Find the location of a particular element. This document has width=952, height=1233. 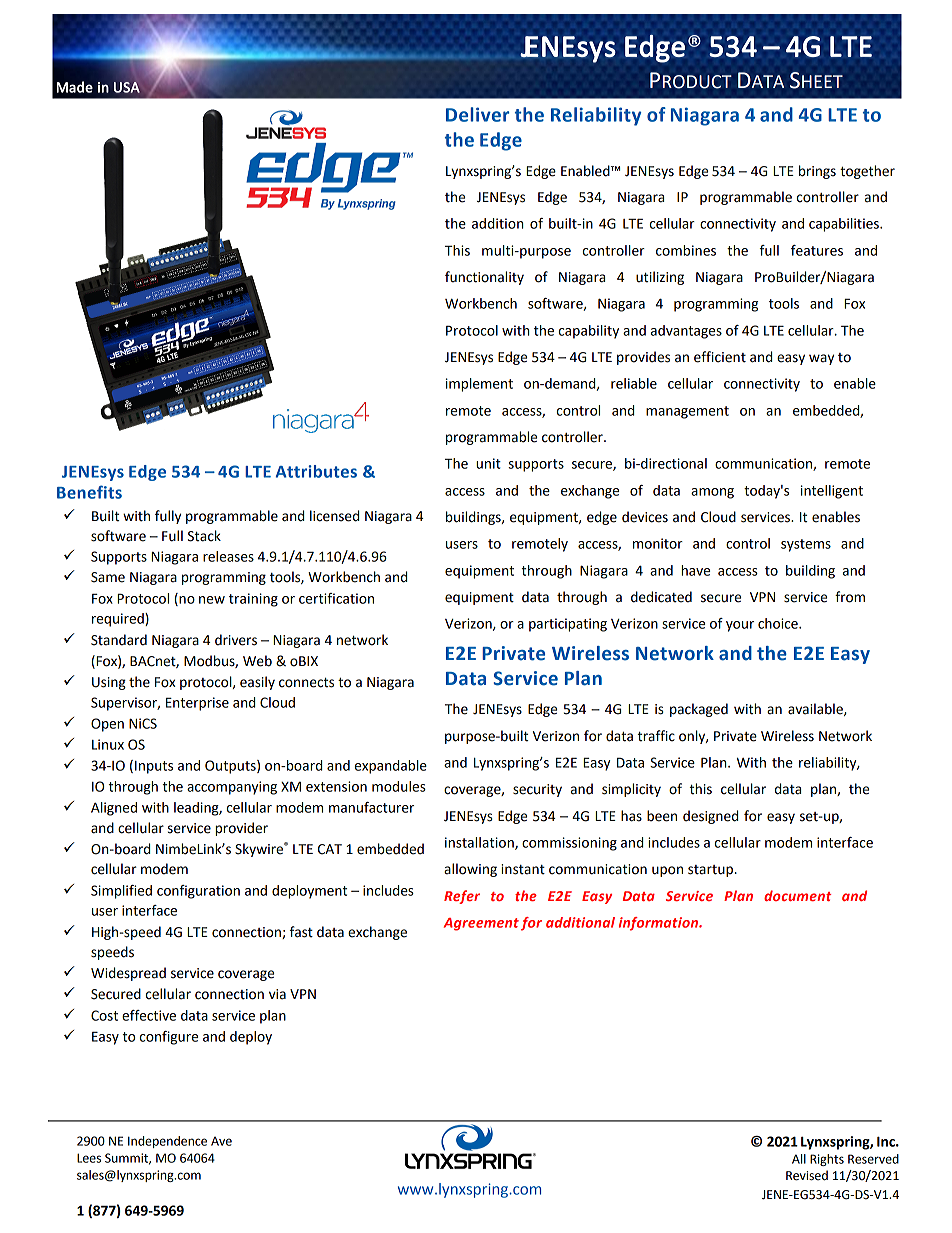

brings is located at coordinates (817, 172).
